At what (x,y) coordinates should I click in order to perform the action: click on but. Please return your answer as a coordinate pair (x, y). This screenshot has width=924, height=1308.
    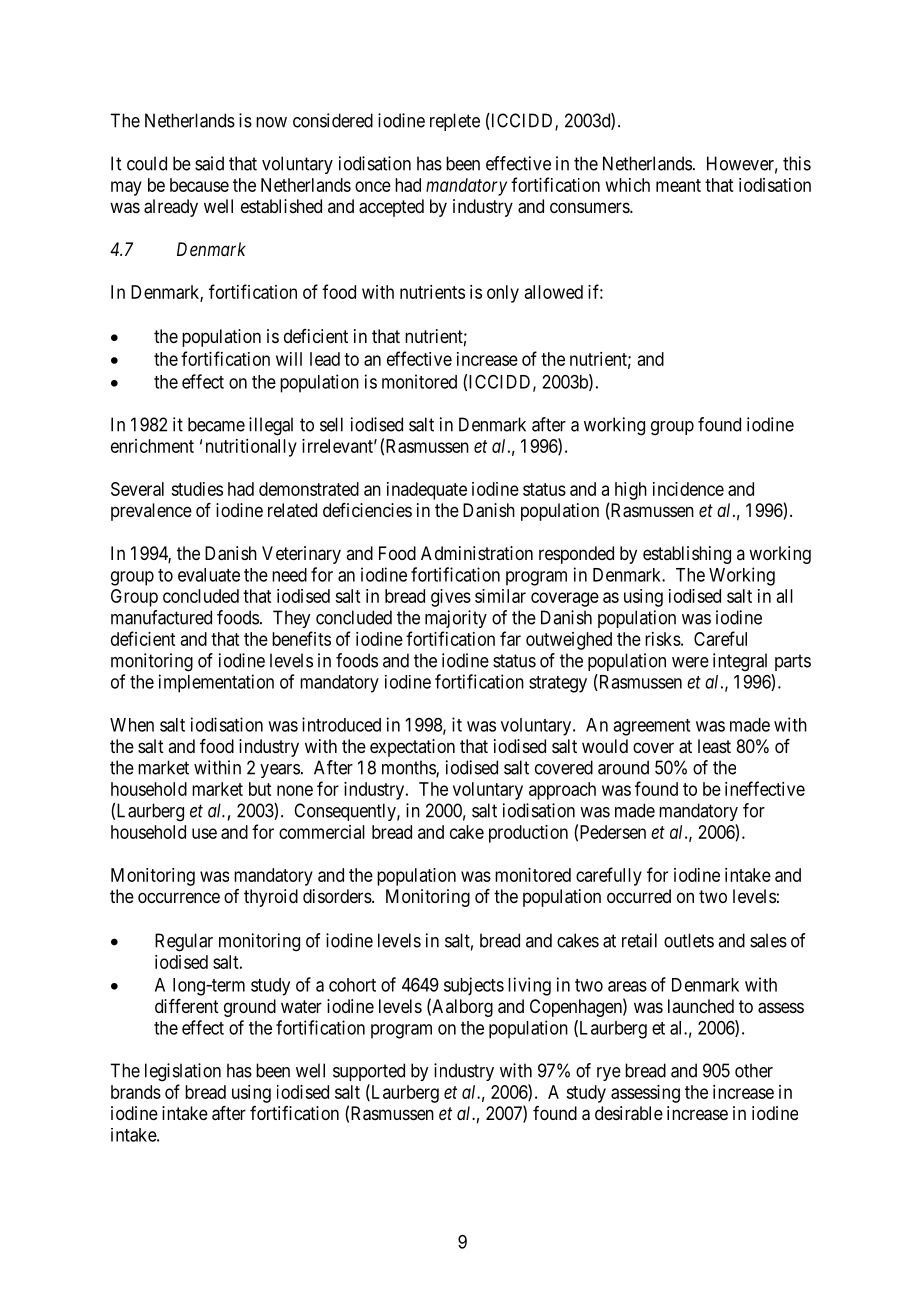
    Looking at the image, I should click on (260, 789).
